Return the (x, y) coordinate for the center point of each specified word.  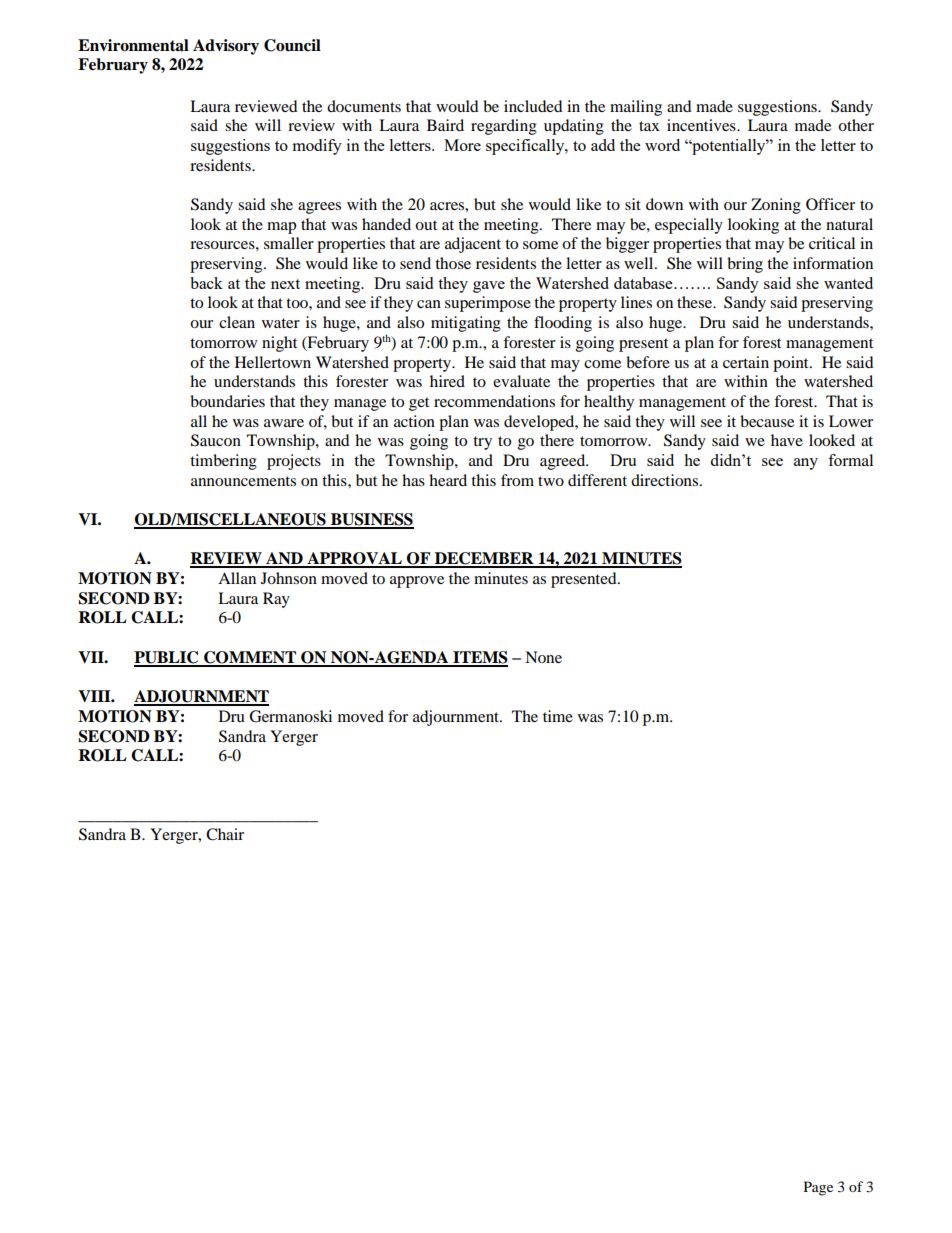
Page (818, 1188)
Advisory (226, 47)
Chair (225, 834)
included (533, 106)
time (558, 716)
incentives (702, 125)
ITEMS (479, 658)
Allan (237, 578)
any (806, 464)
